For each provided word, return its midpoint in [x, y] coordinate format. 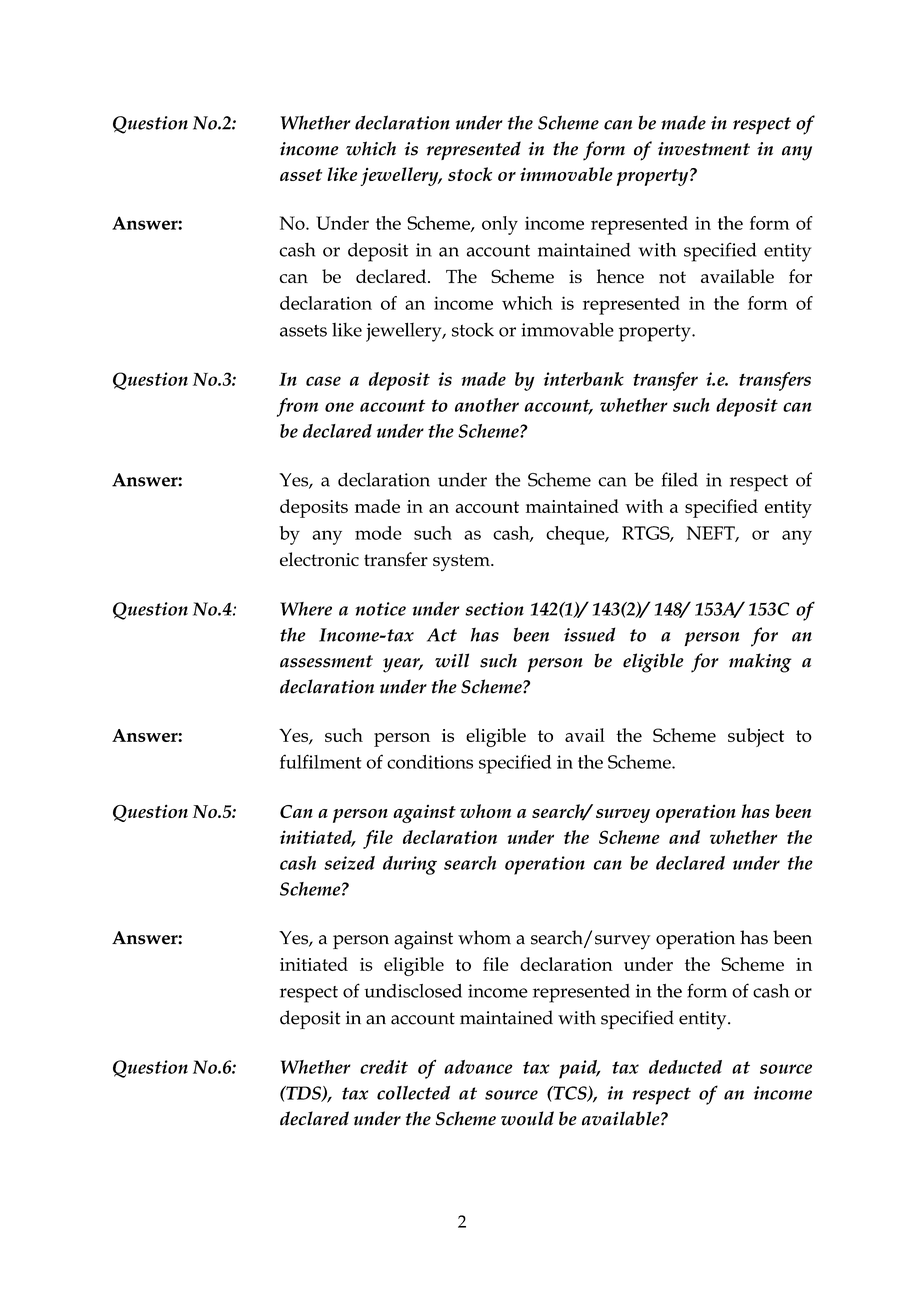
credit [384, 1067]
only [500, 225]
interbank [584, 379]
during [410, 865]
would [527, 1118]
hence [620, 276]
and [684, 837]
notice [380, 609]
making [760, 663]
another [487, 405]
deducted [685, 1067]
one [339, 407]
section [494, 609]
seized [349, 863]
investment [704, 149]
